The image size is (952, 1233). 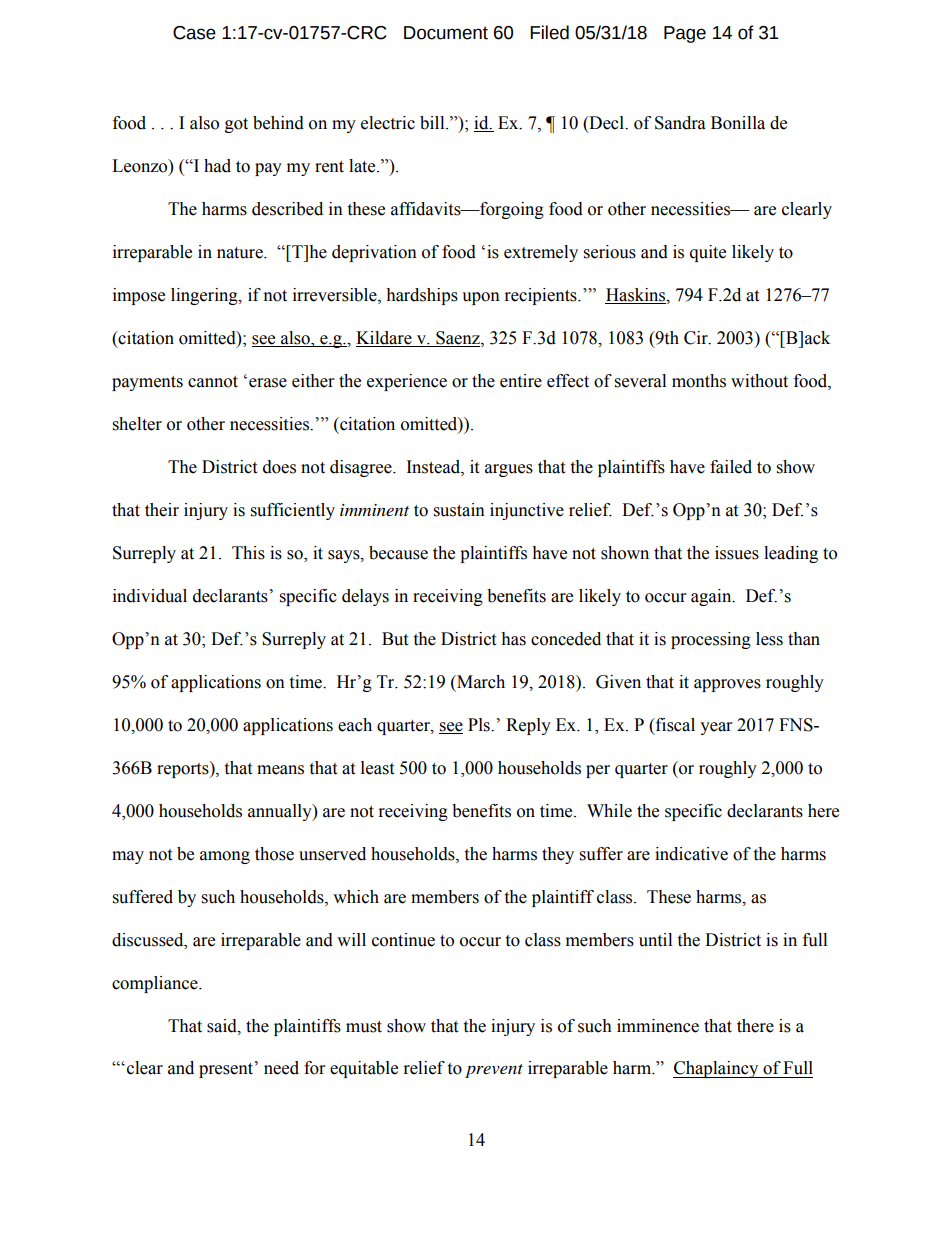 I want to click on Page, so click(x=685, y=34).
